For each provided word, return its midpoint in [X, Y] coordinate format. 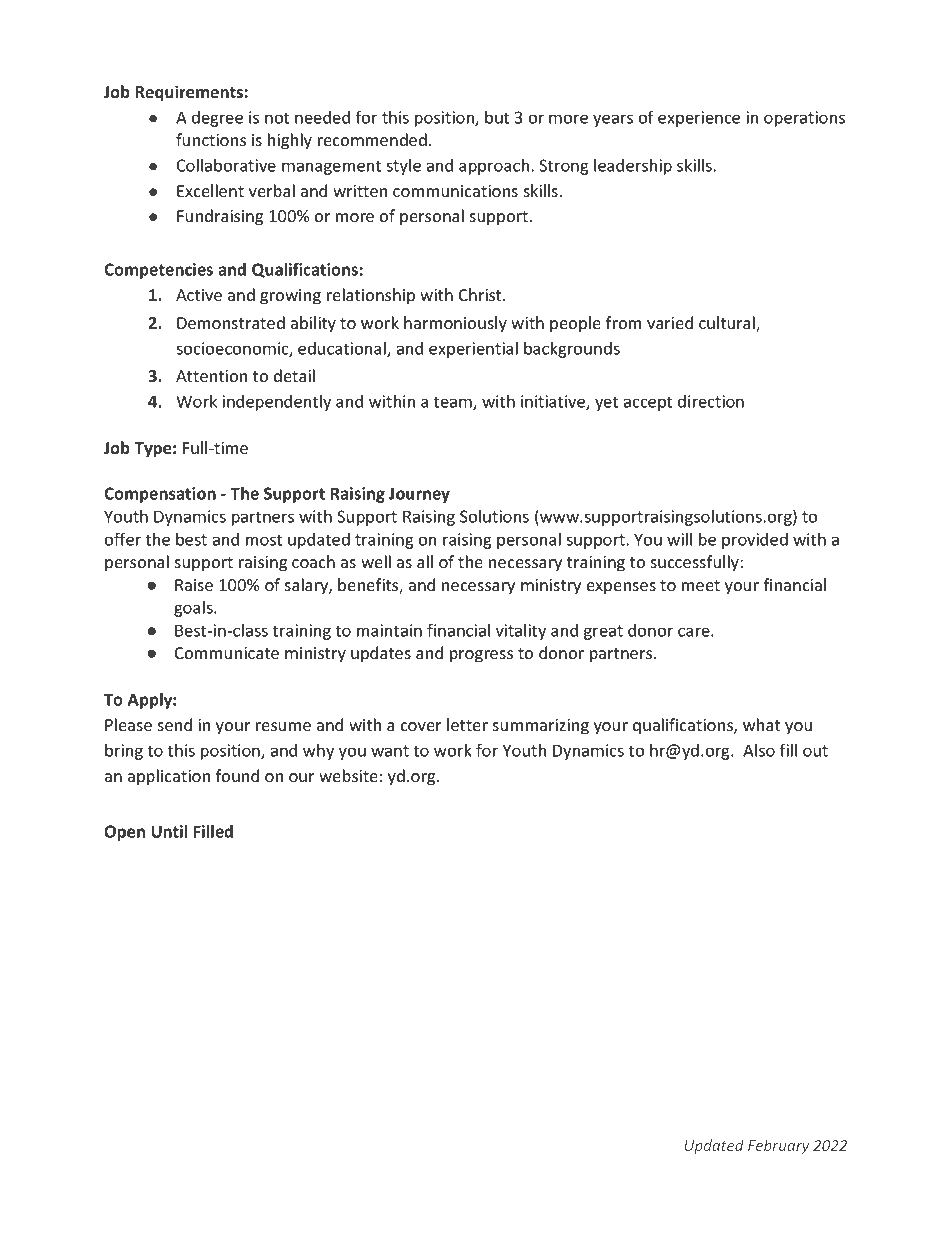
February [779, 1146]
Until [169, 831]
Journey [419, 495]
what [761, 724]
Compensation [160, 495]
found [237, 775]
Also [759, 750]
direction [711, 401]
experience [699, 119]
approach [494, 167]
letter [467, 724]
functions [211, 139]
